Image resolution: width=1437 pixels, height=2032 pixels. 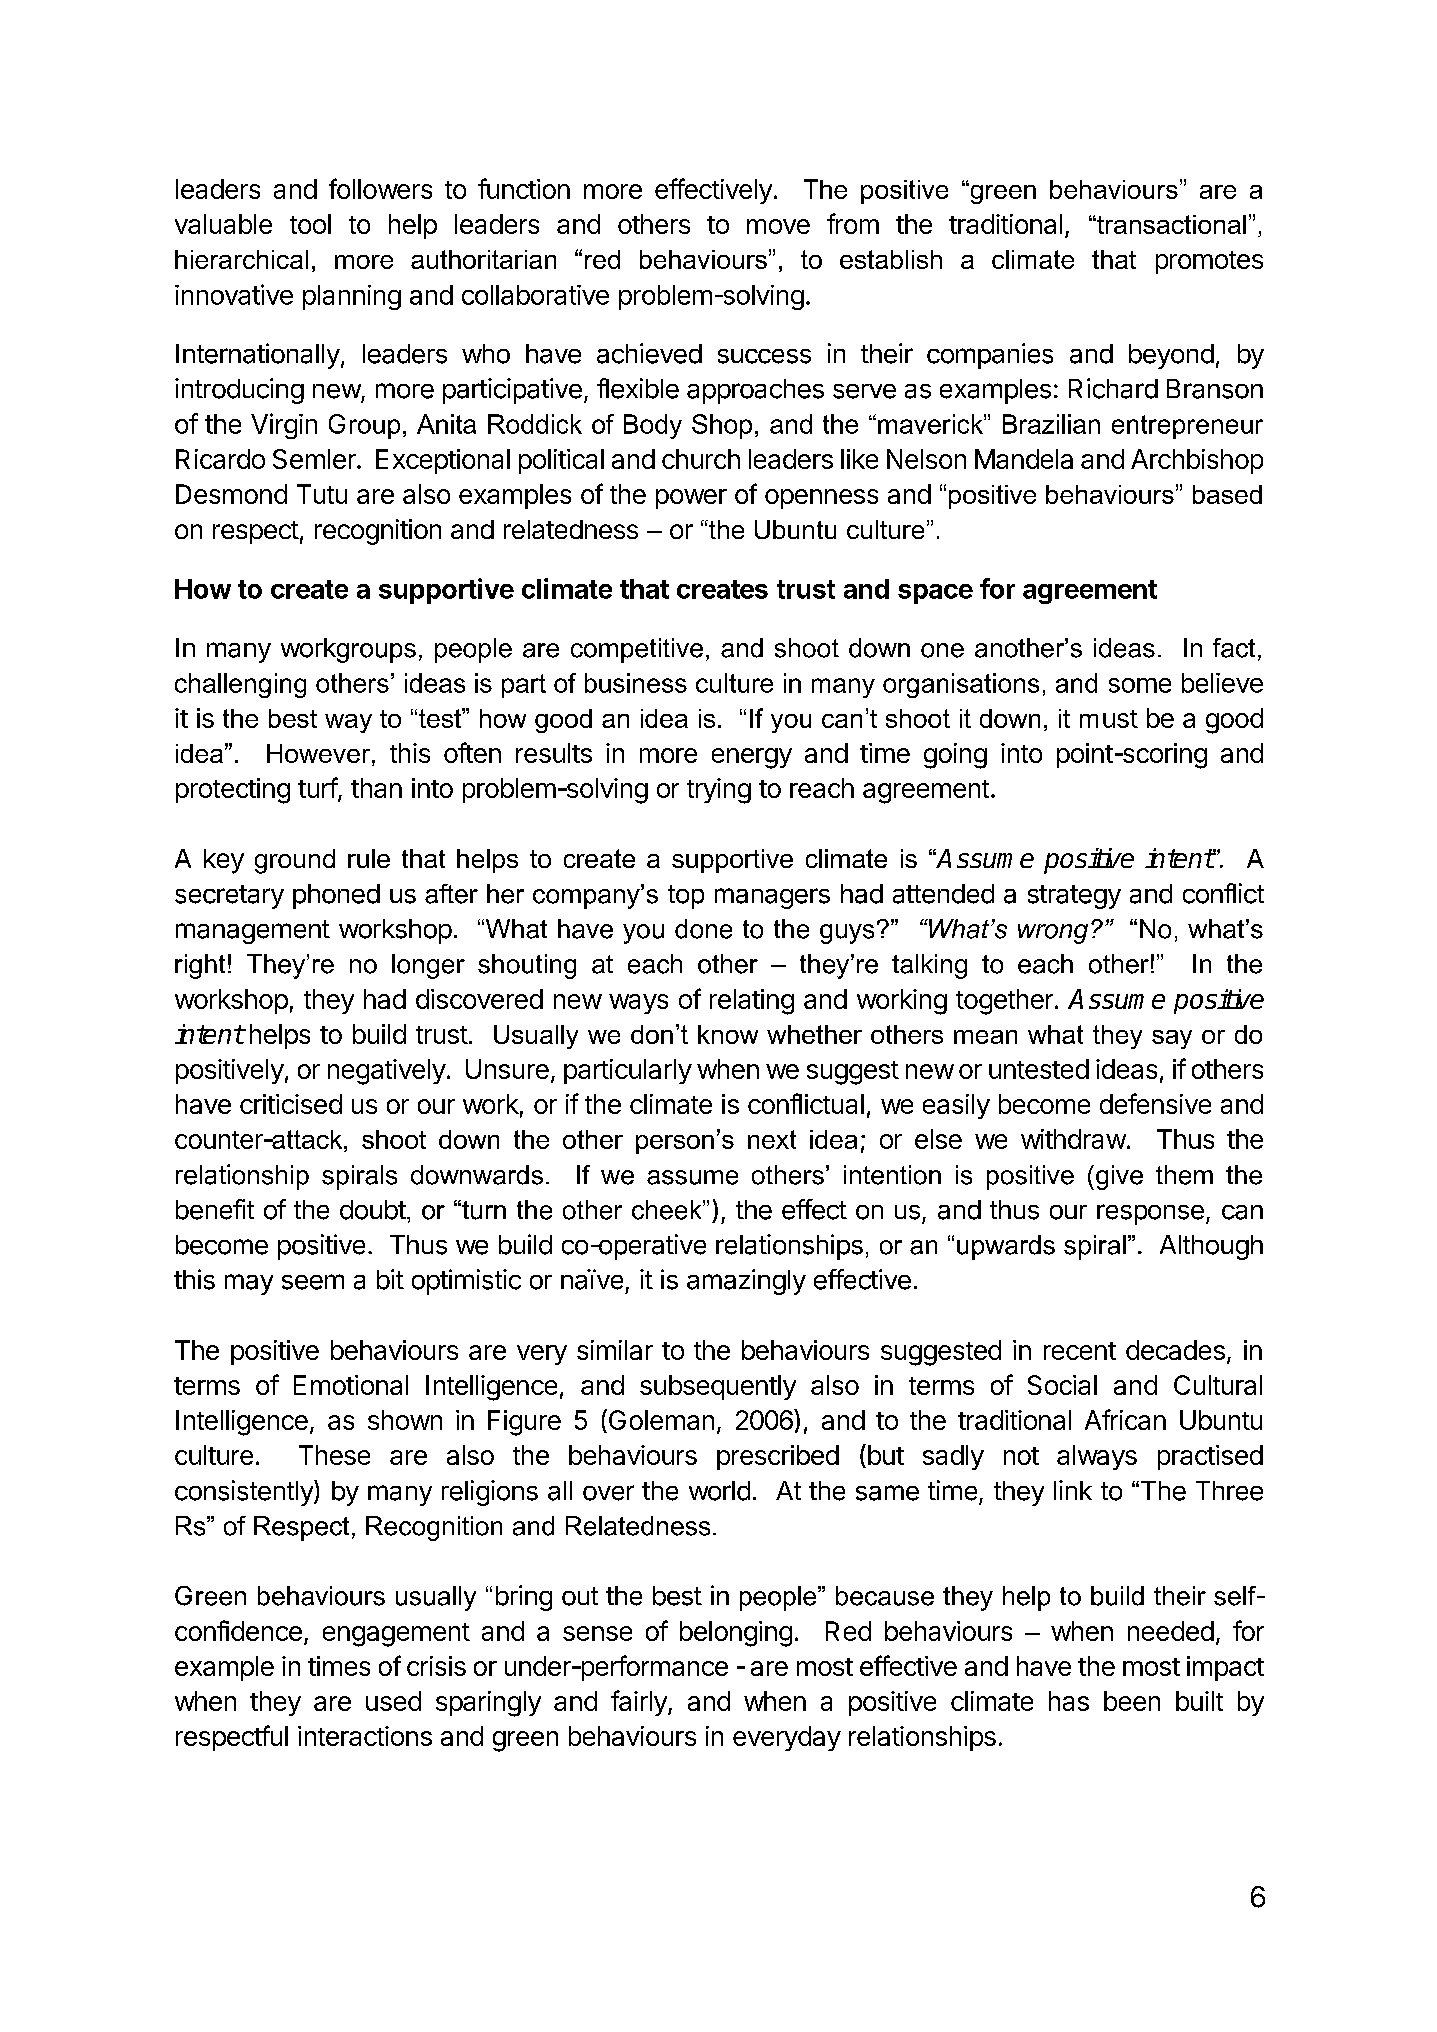 I want to click on Tutu, so click(x=322, y=494).
